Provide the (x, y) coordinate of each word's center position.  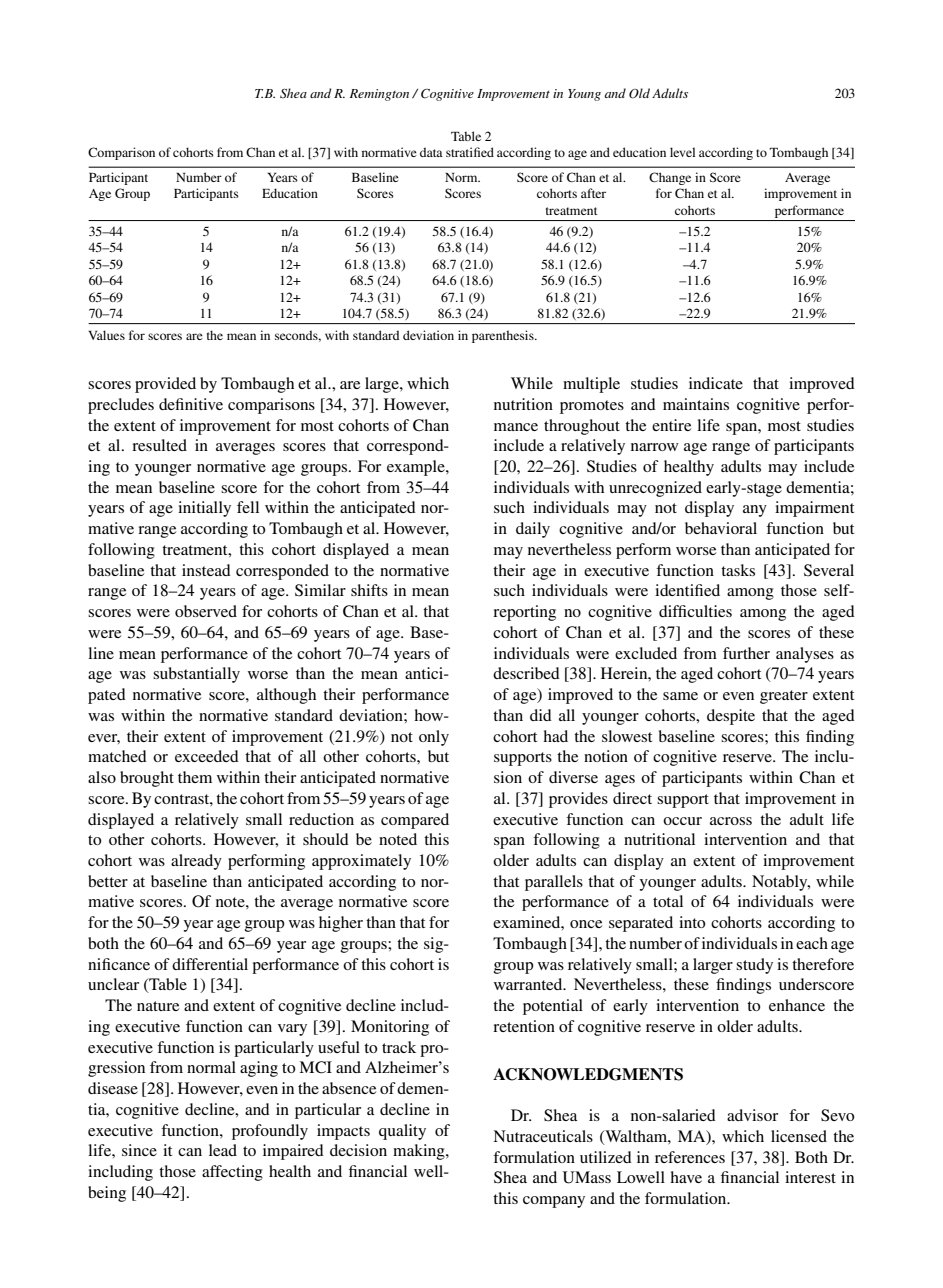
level (682, 152)
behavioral (721, 528)
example (417, 468)
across (731, 821)
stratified (470, 152)
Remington (379, 95)
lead (223, 1150)
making (420, 1152)
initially (204, 509)
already (196, 862)
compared (415, 821)
